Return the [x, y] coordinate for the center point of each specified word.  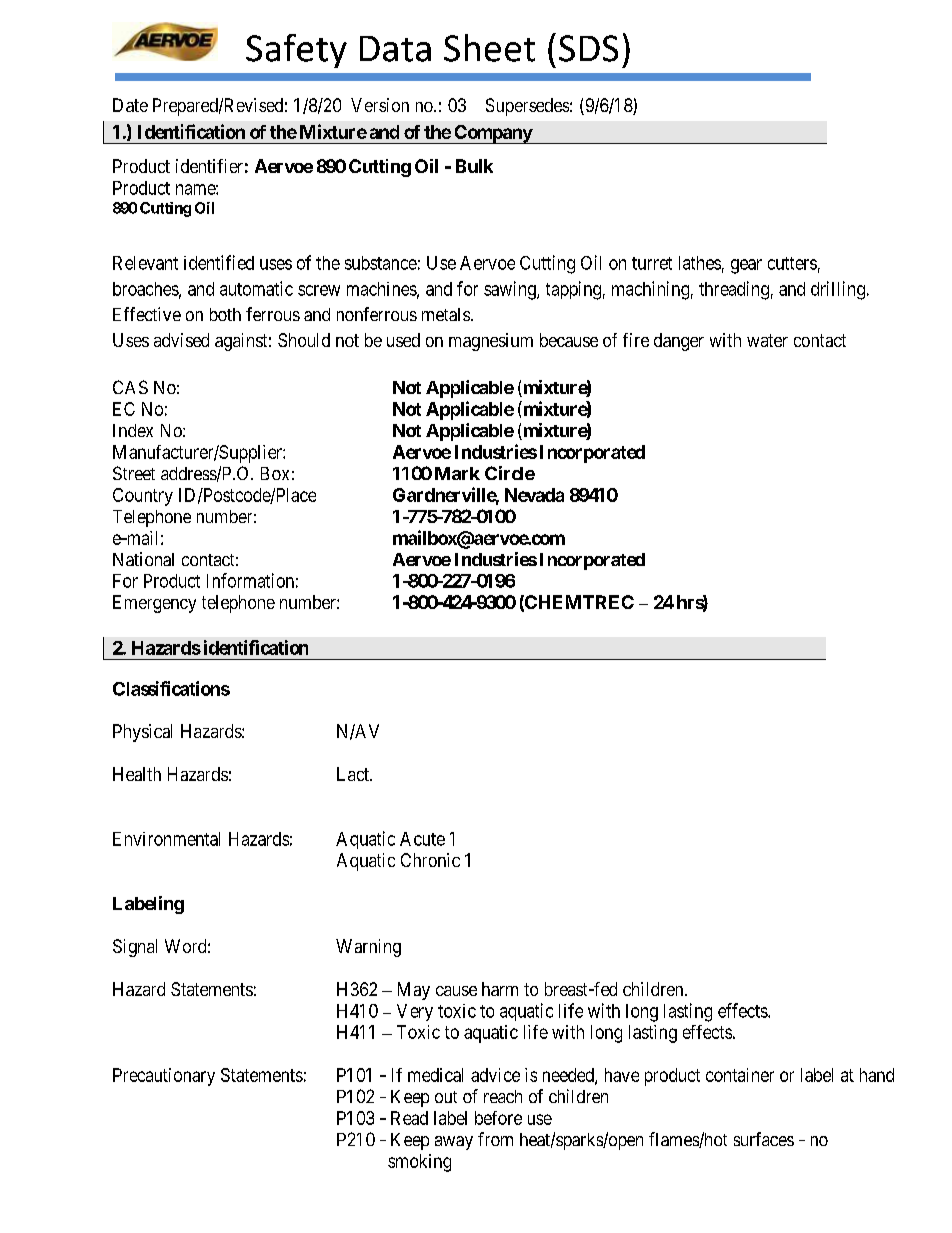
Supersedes [527, 107]
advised [181, 340]
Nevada [534, 495]
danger [679, 342]
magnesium [491, 342]
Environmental [166, 839]
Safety [296, 51]
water [767, 340]
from [495, 1139]
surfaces [764, 1139]
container [740, 1075]
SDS [588, 48]
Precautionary [164, 1077]
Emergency [154, 604]
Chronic [430, 860]
